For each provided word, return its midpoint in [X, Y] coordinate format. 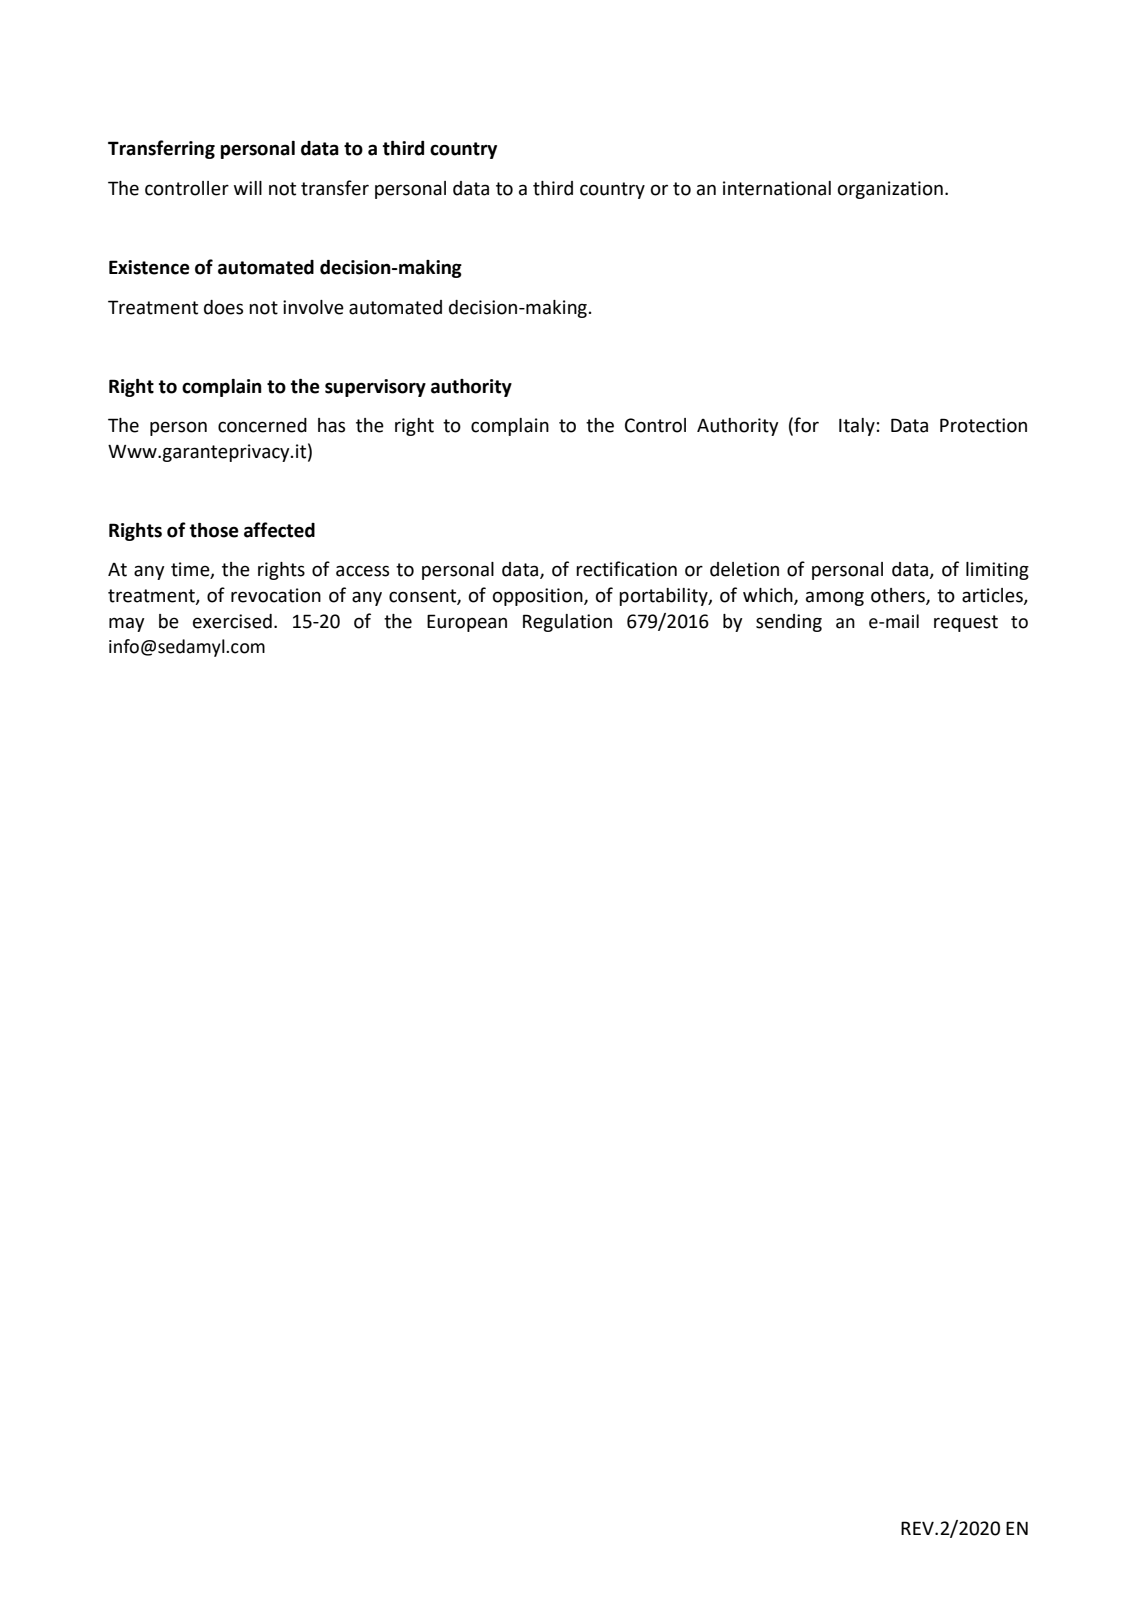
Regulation [567, 623]
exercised [232, 621]
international [777, 188]
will [248, 188]
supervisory [375, 388]
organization [890, 190]
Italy [857, 427]
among [835, 598]
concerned [262, 425]
